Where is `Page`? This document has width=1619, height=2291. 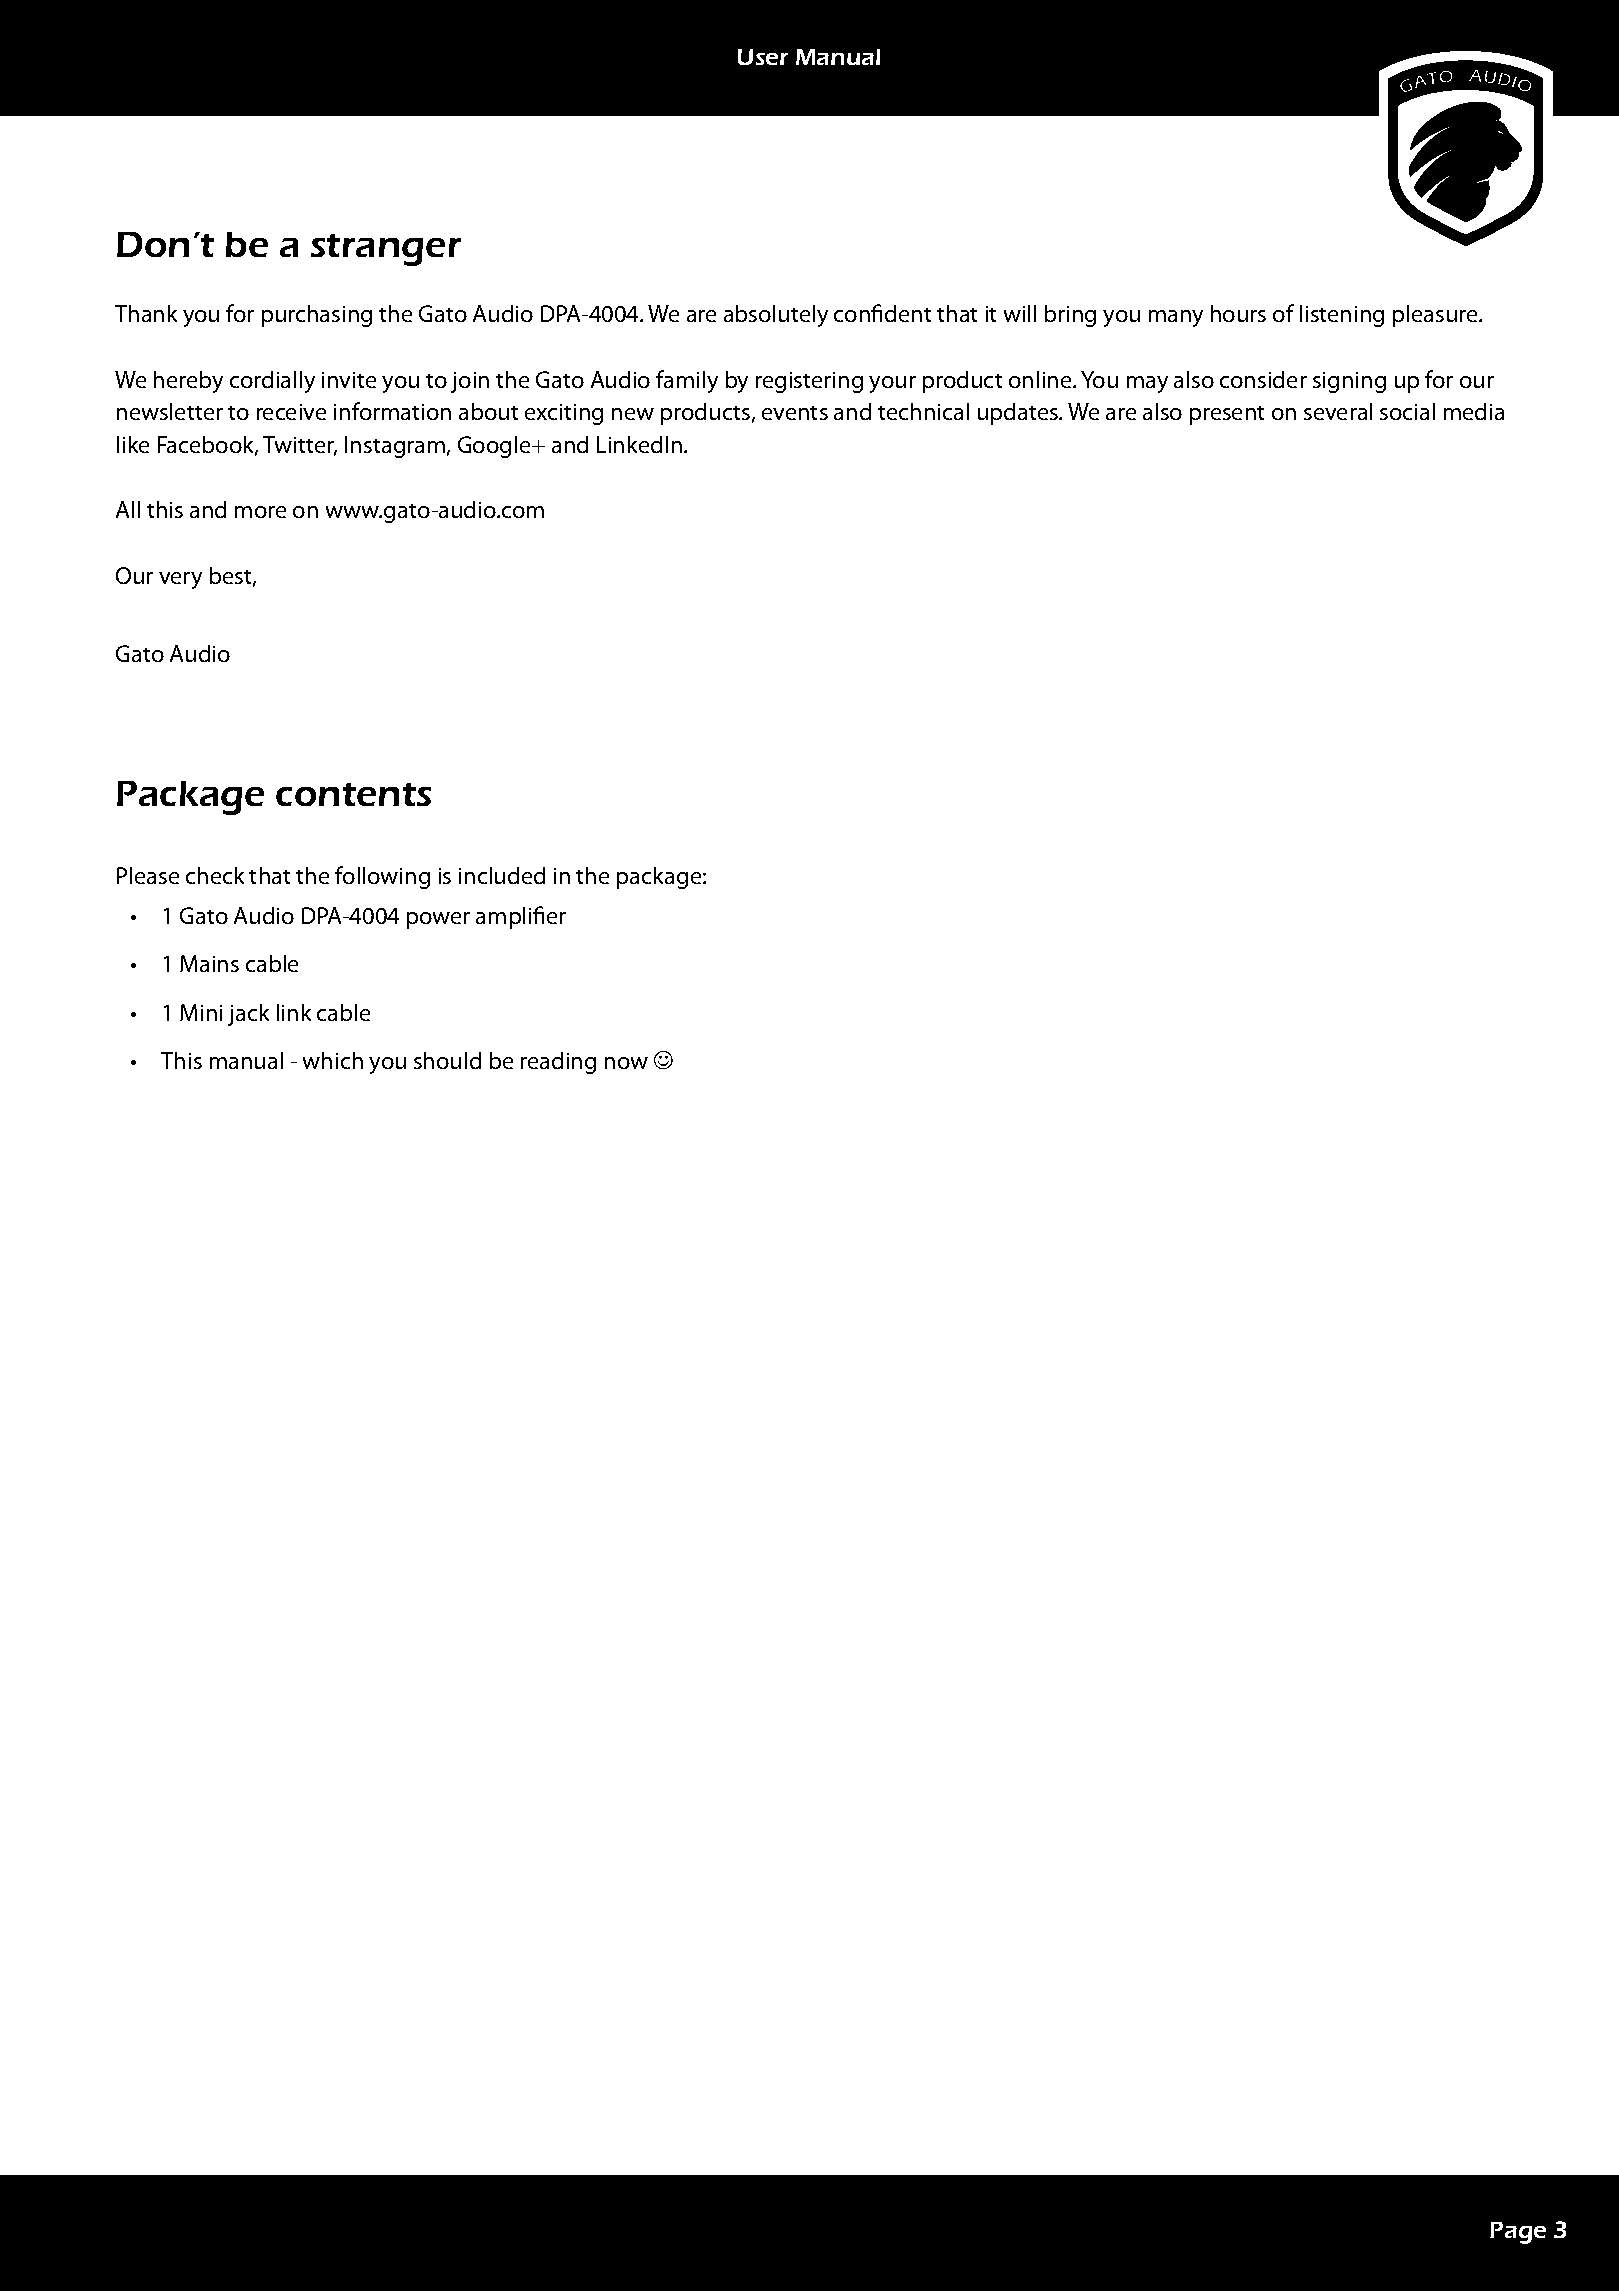 Page is located at coordinates (1518, 2233).
